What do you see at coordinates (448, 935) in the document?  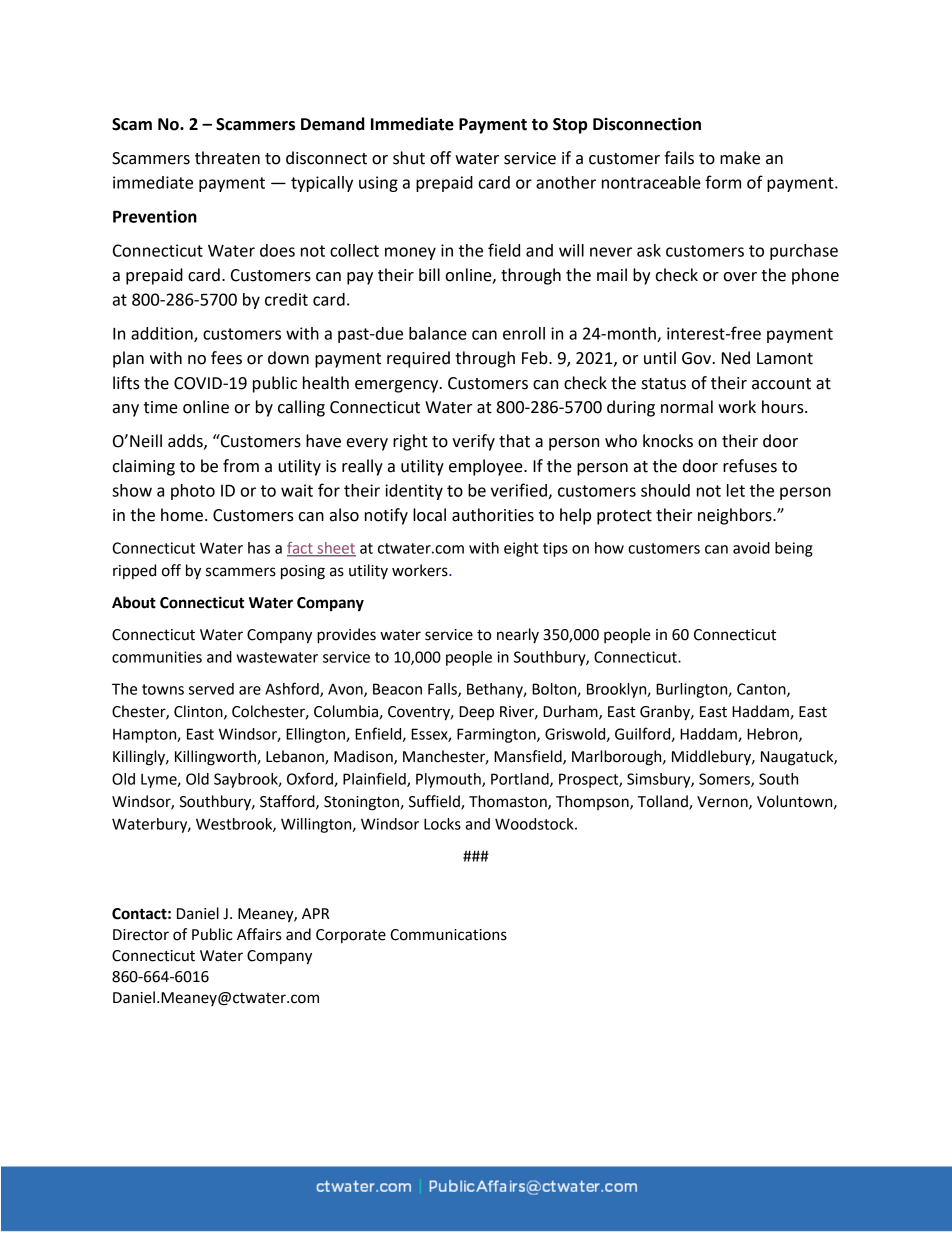 I see `Communications` at bounding box center [448, 935].
